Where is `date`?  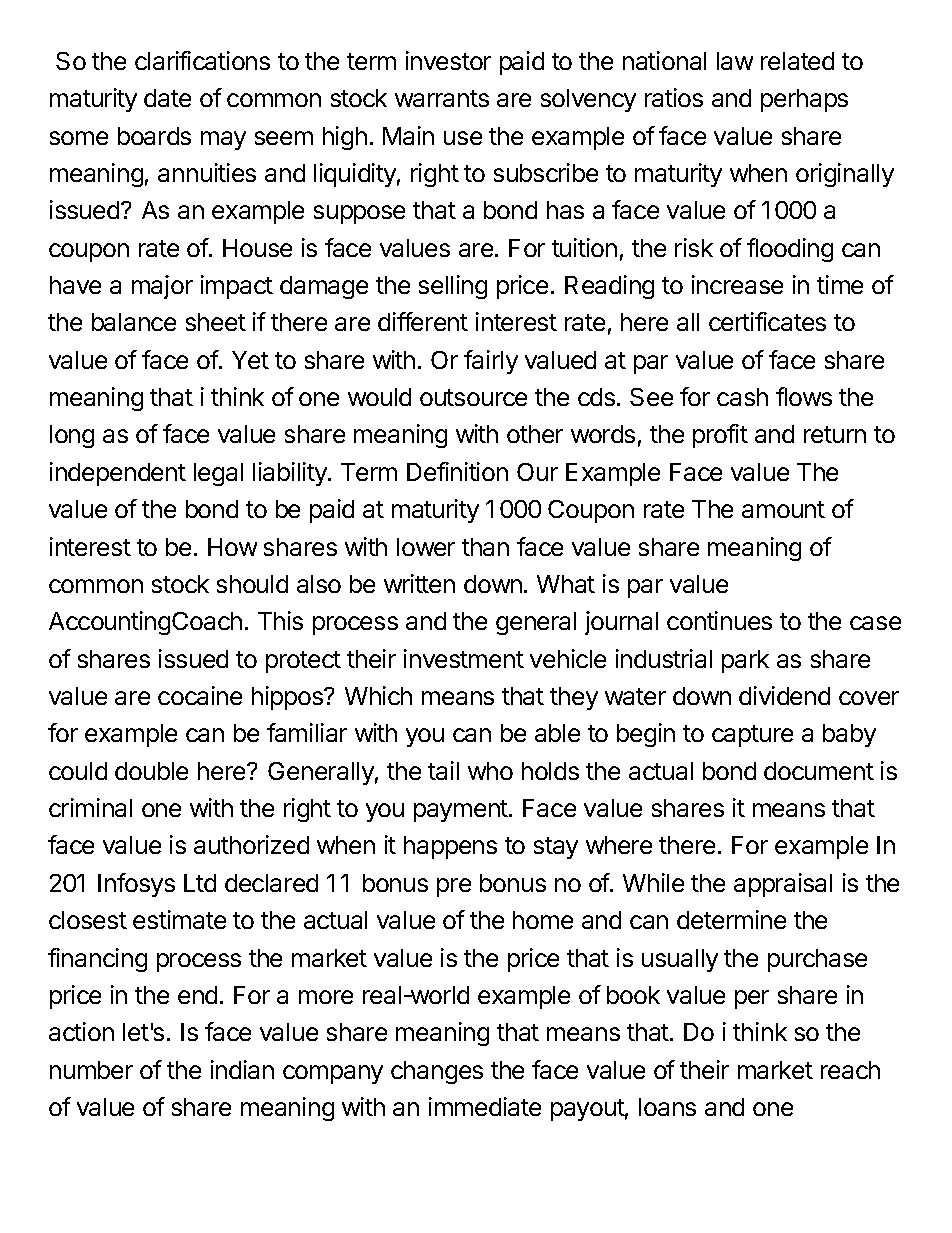
date is located at coordinates (167, 98).
